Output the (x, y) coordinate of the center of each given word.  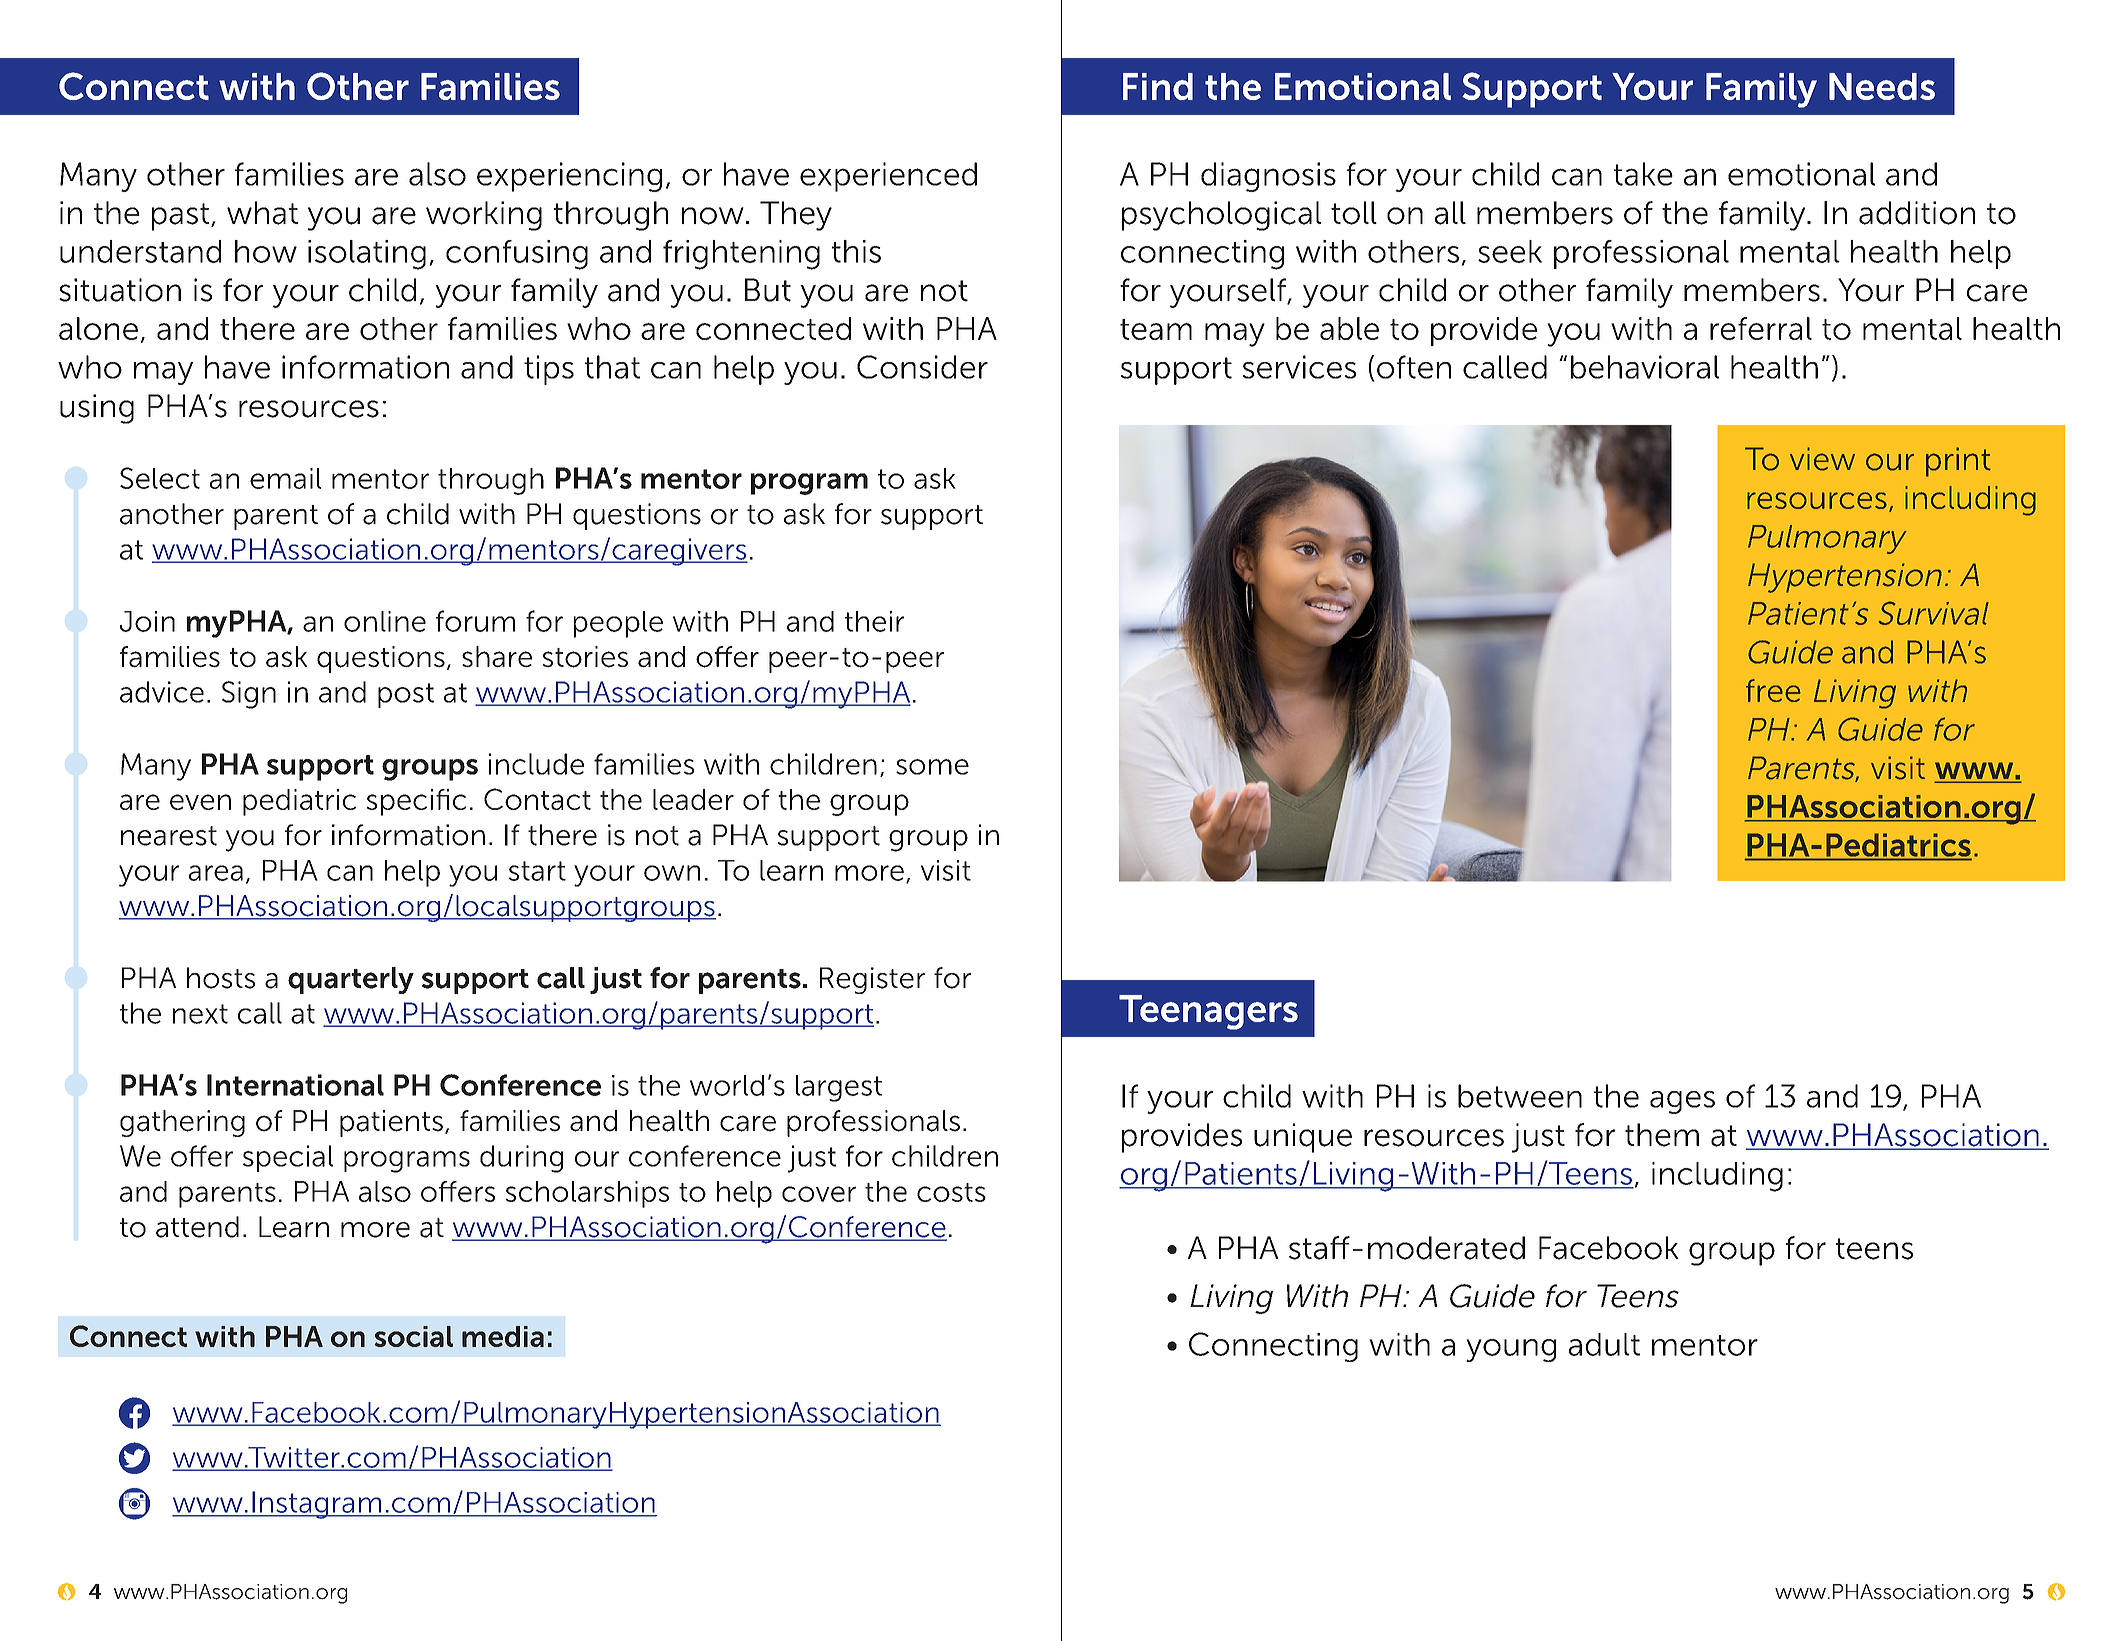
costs (951, 1192)
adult (1604, 1344)
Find (1158, 86)
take (1643, 174)
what (262, 213)
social (413, 1336)
